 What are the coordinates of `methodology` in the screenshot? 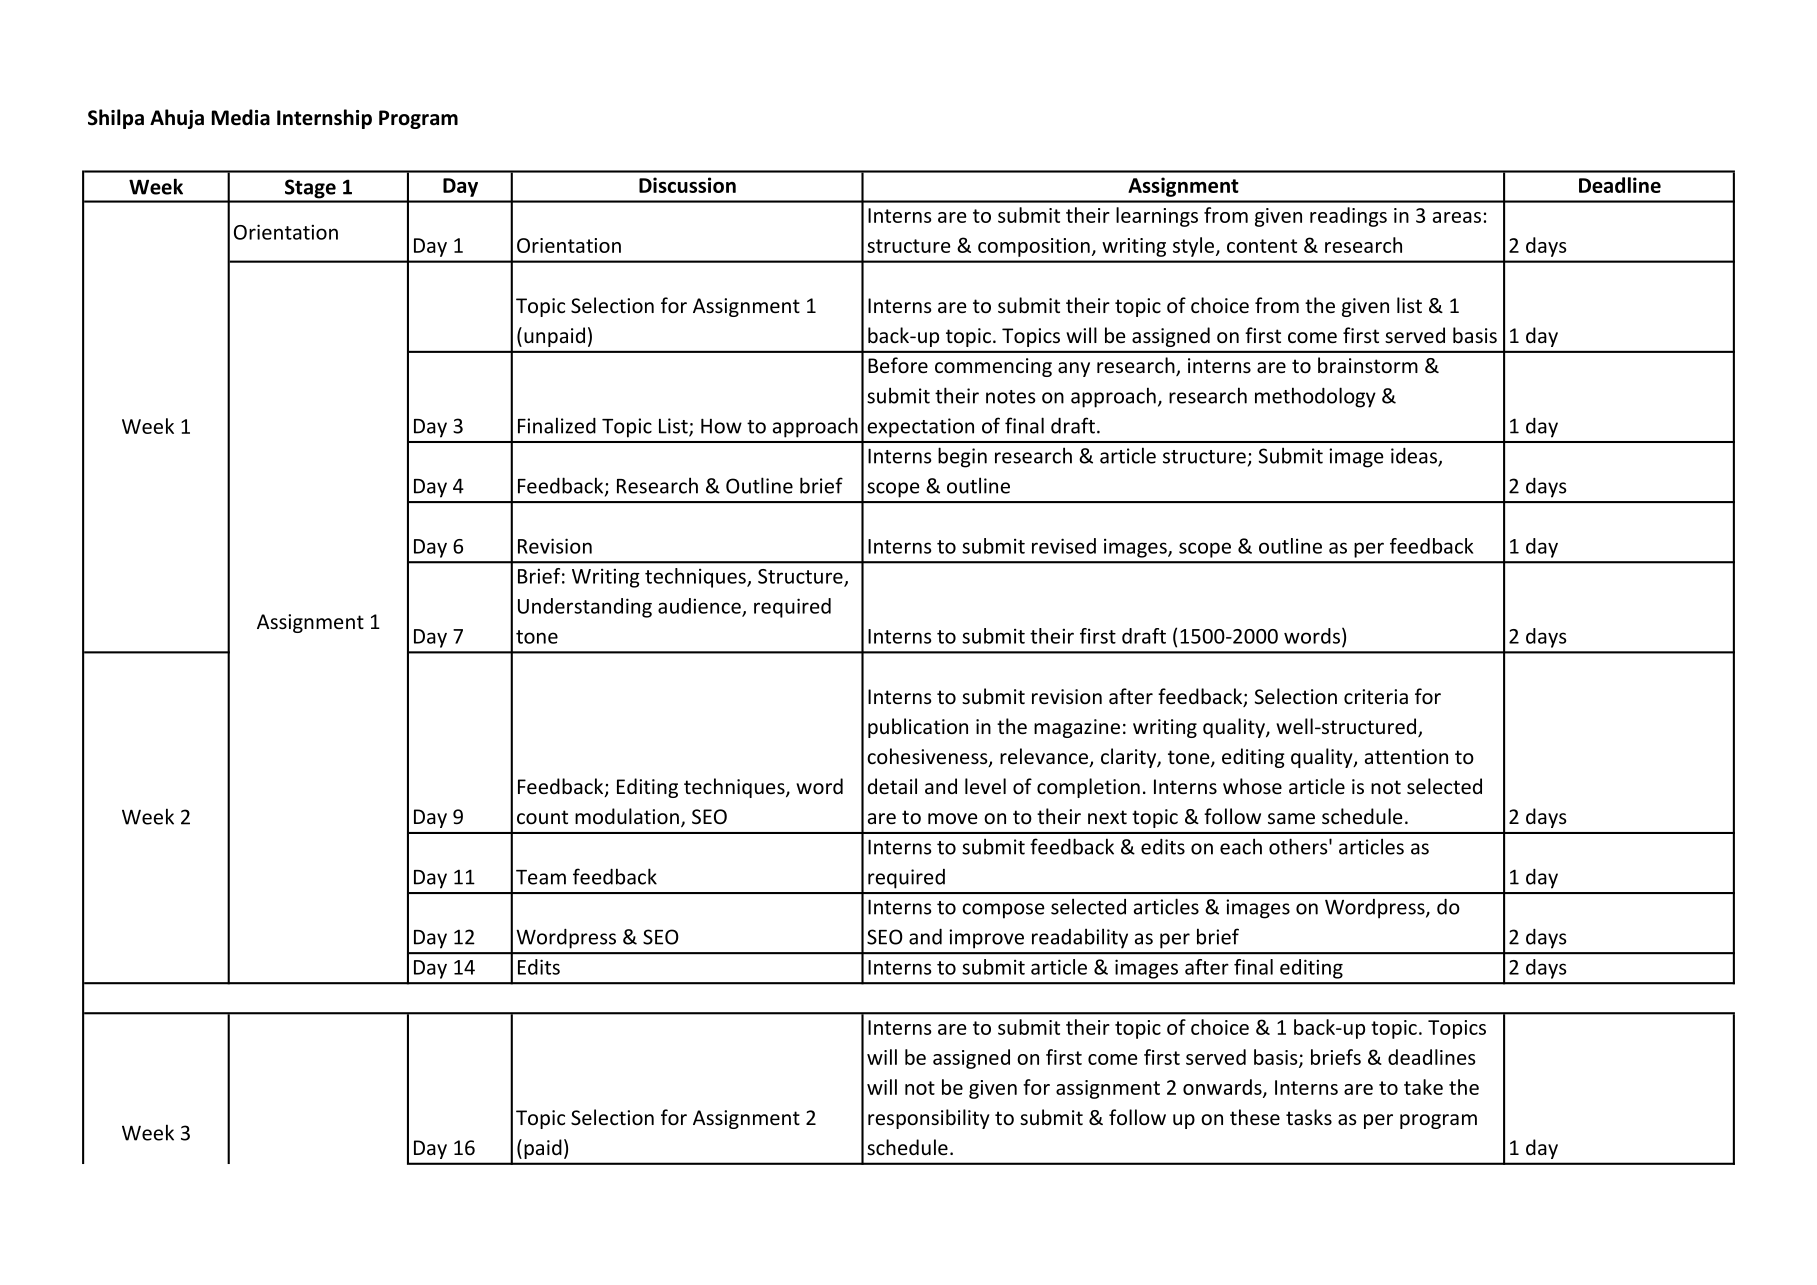 It's located at (1315, 397).
